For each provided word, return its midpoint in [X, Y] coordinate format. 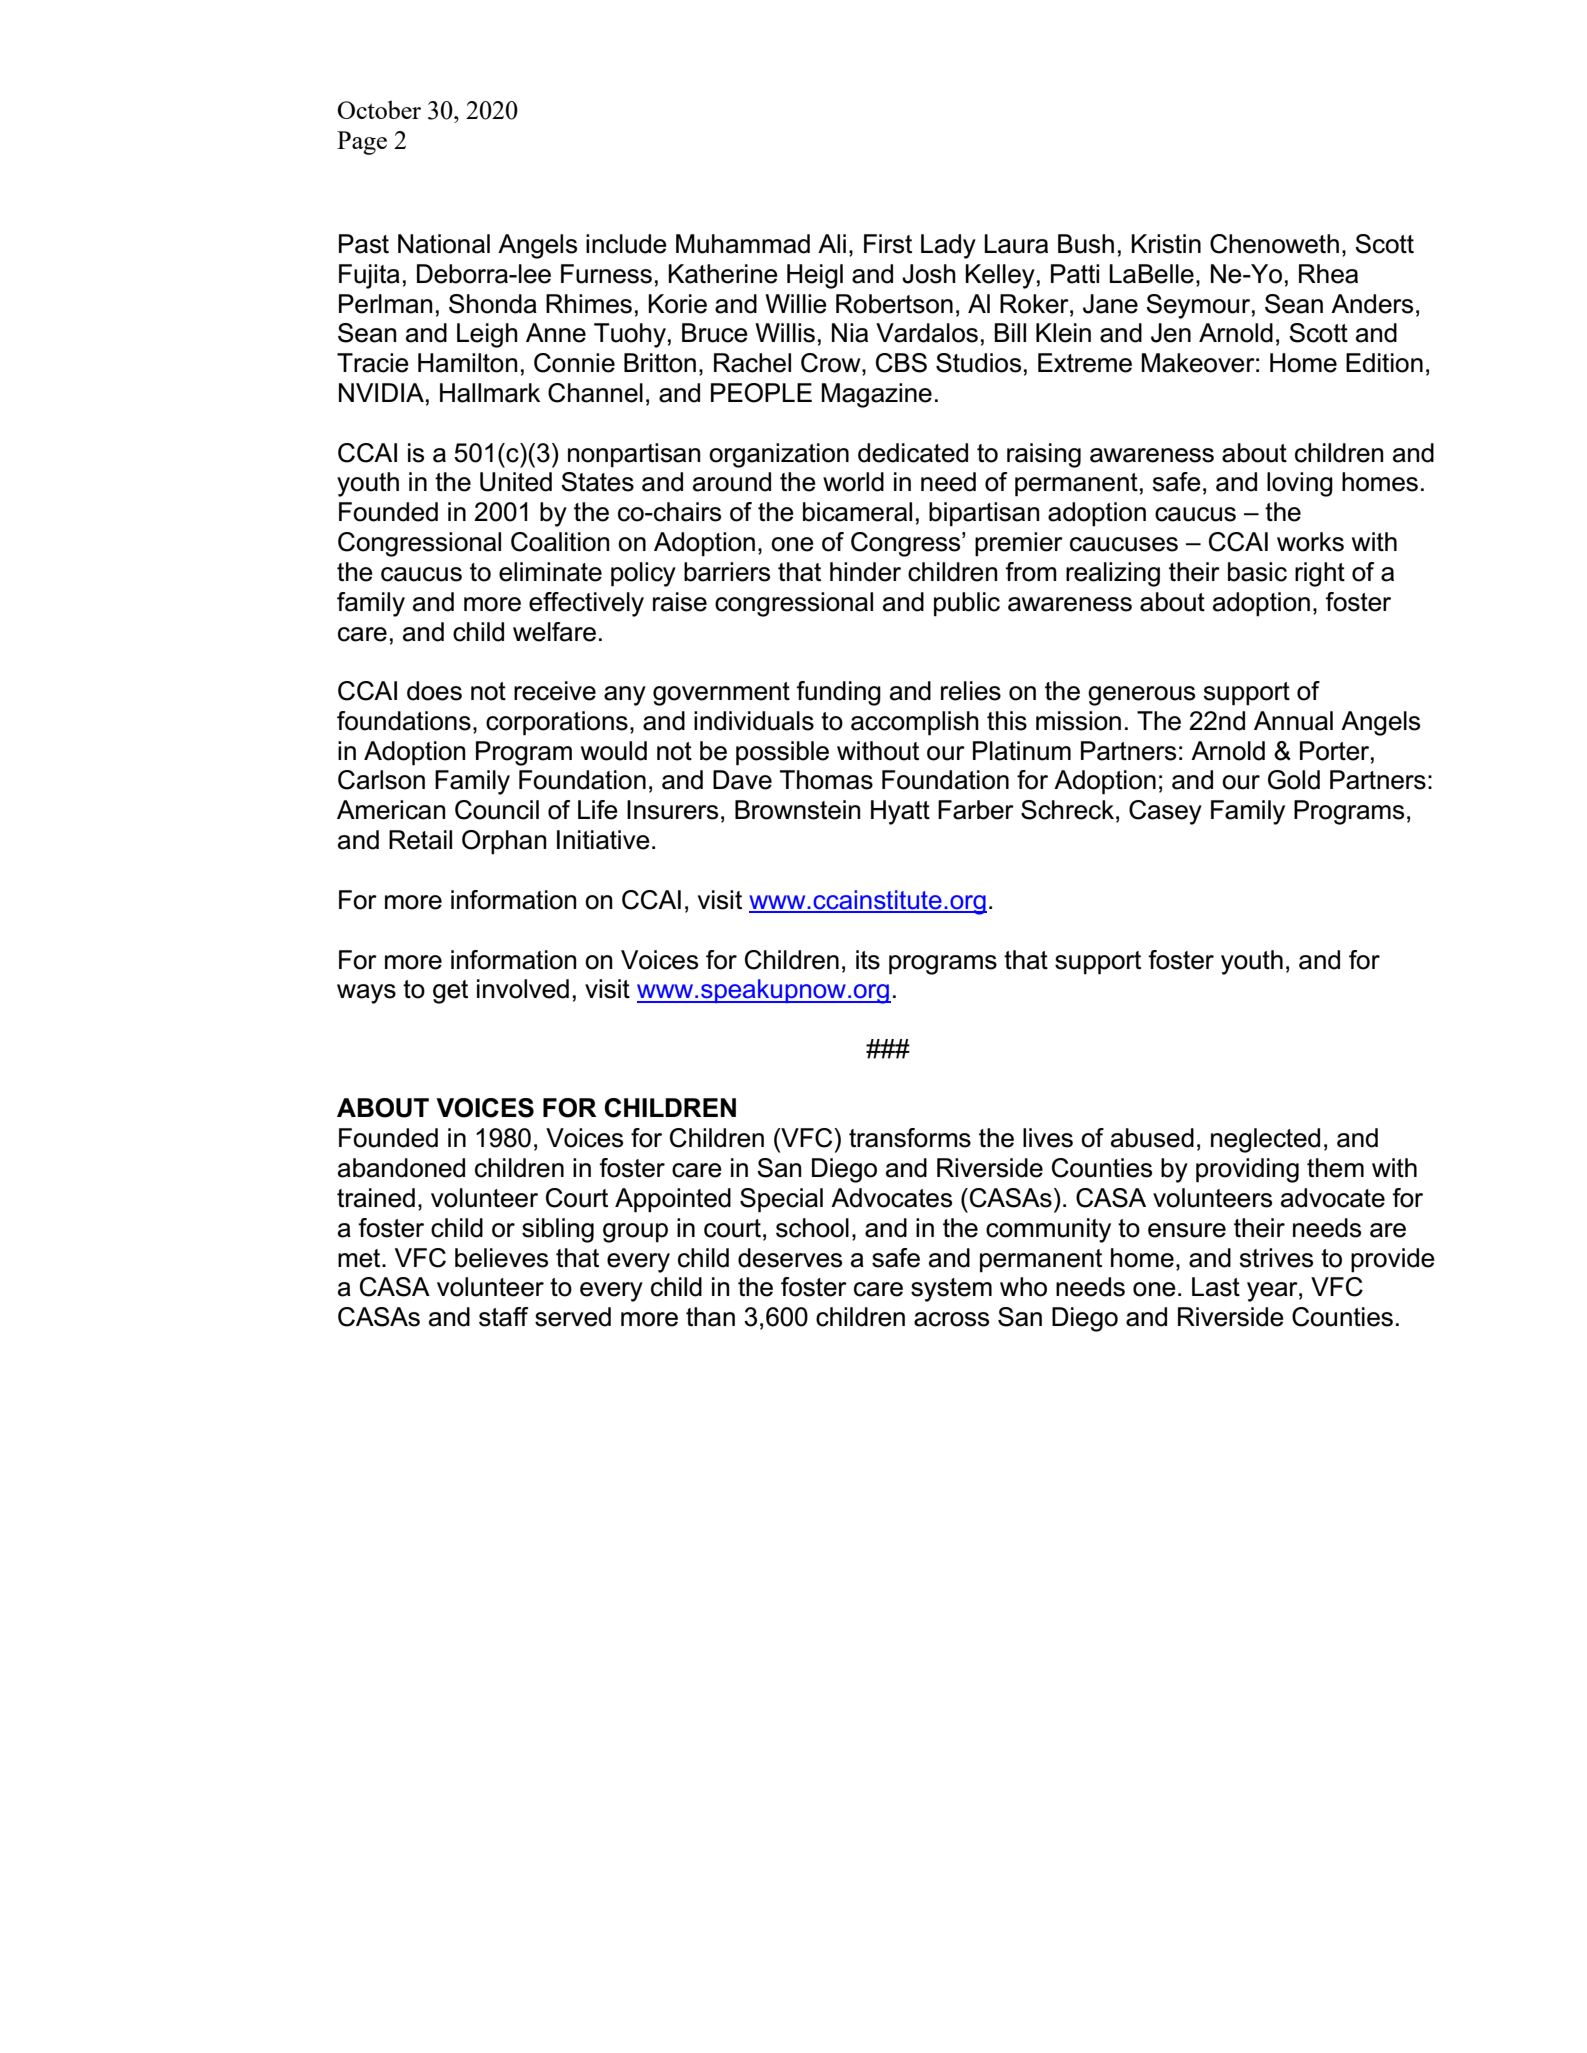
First [888, 244]
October [379, 109]
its [868, 960]
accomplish [915, 723]
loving [1300, 484]
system [951, 1290]
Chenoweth [1274, 244]
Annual [1293, 721]
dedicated [913, 453]
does [434, 691]
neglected [1265, 1140]
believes [501, 1258]
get [450, 992]
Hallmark [490, 393]
